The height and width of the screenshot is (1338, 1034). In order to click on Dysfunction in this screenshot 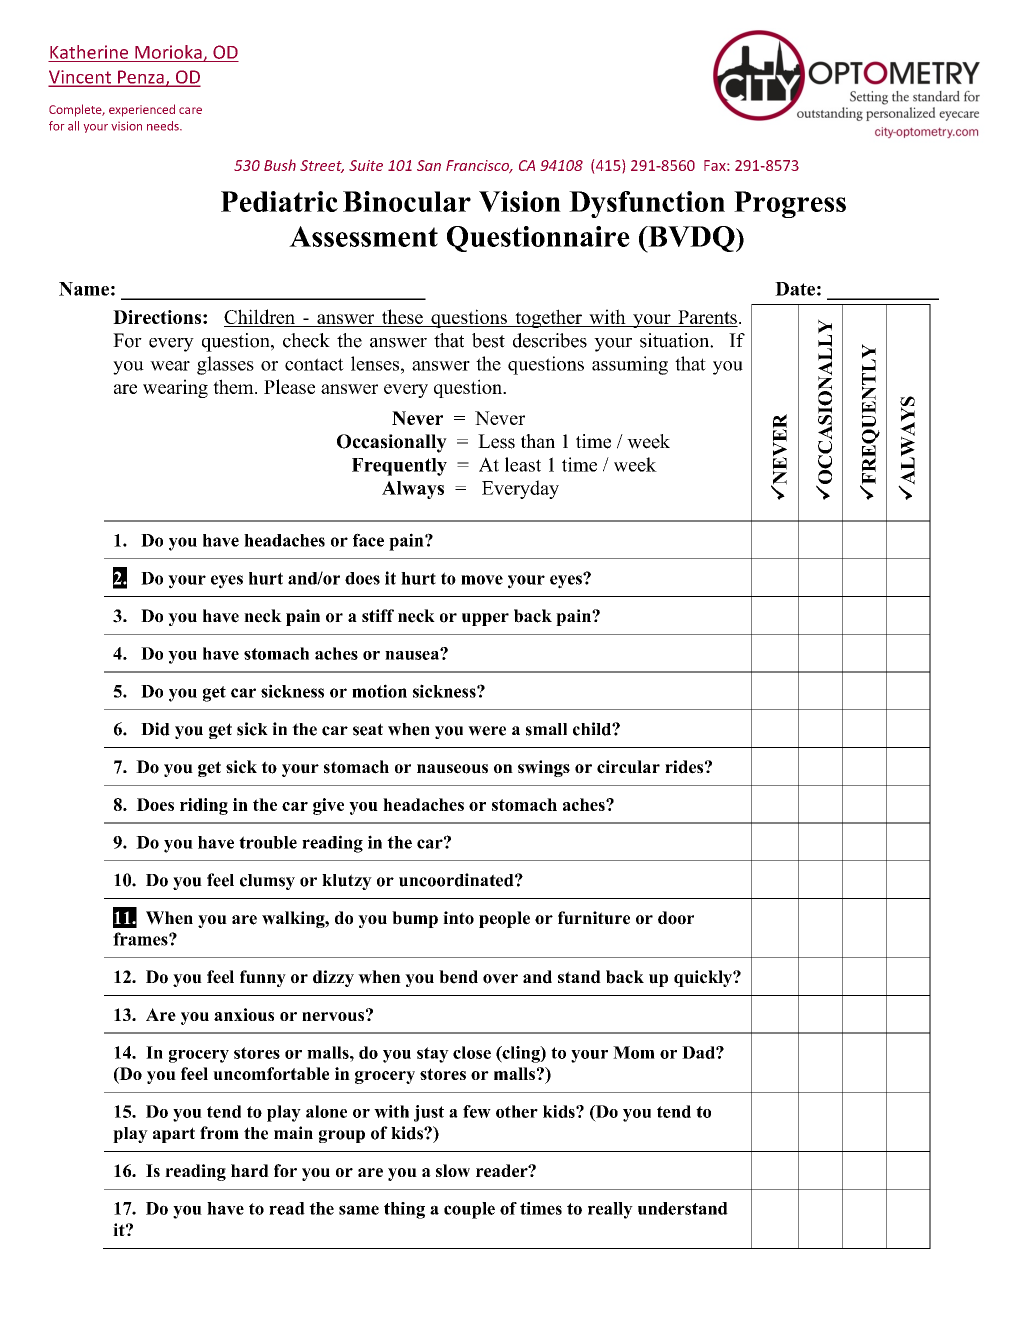, I will do `click(647, 204)`.
